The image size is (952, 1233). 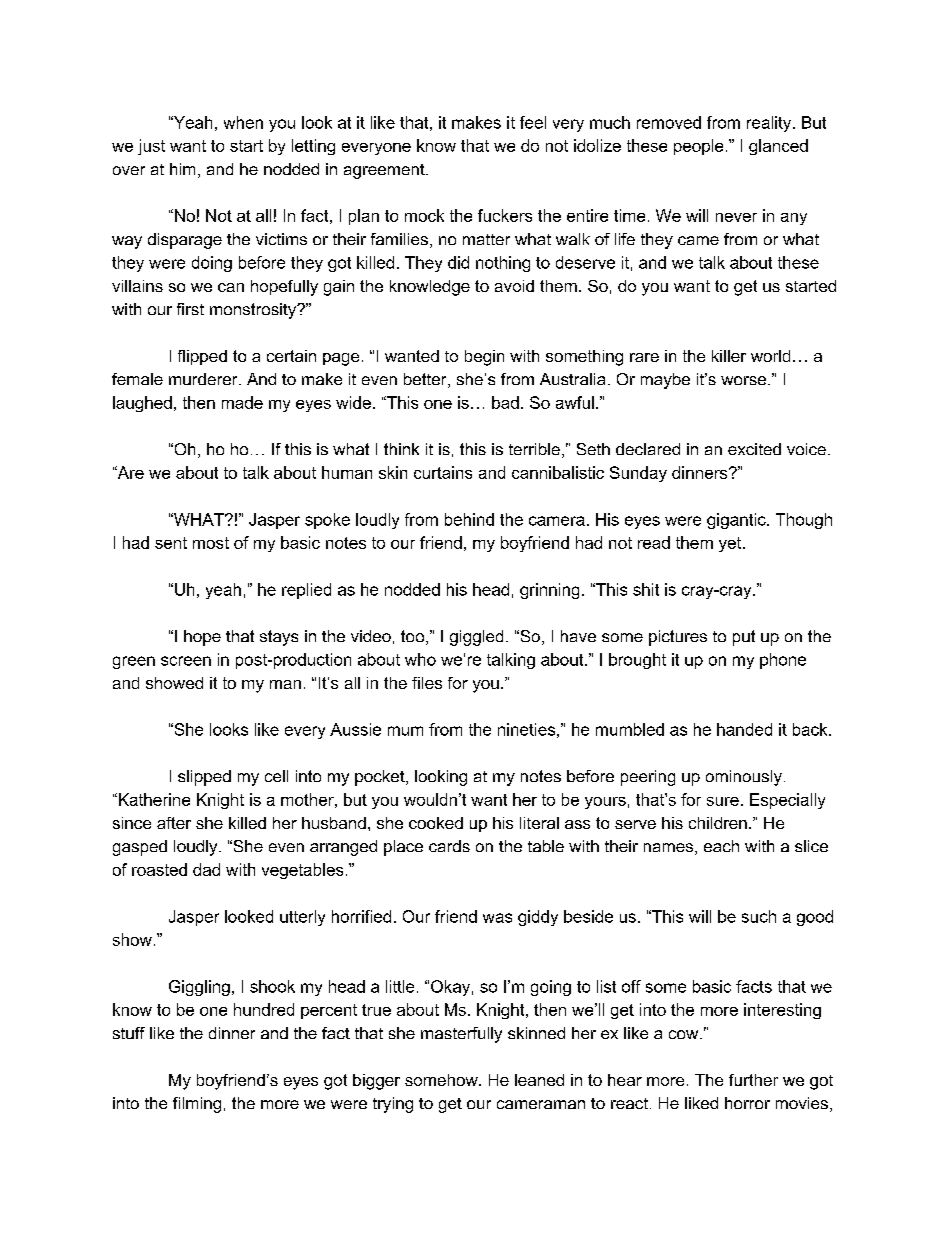 I want to click on people, so click(x=698, y=147).
